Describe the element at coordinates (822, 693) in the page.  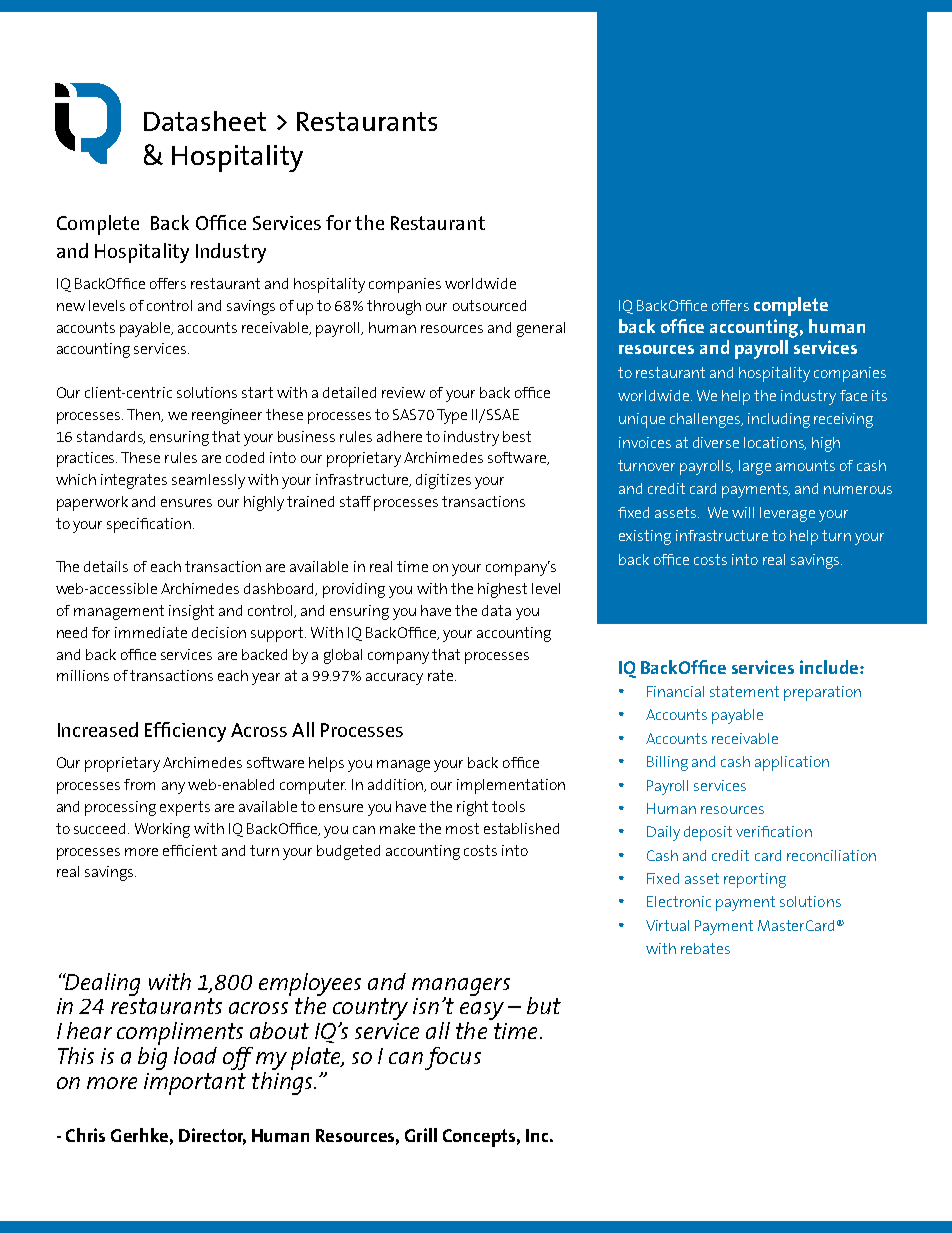
I see `preparation` at that location.
